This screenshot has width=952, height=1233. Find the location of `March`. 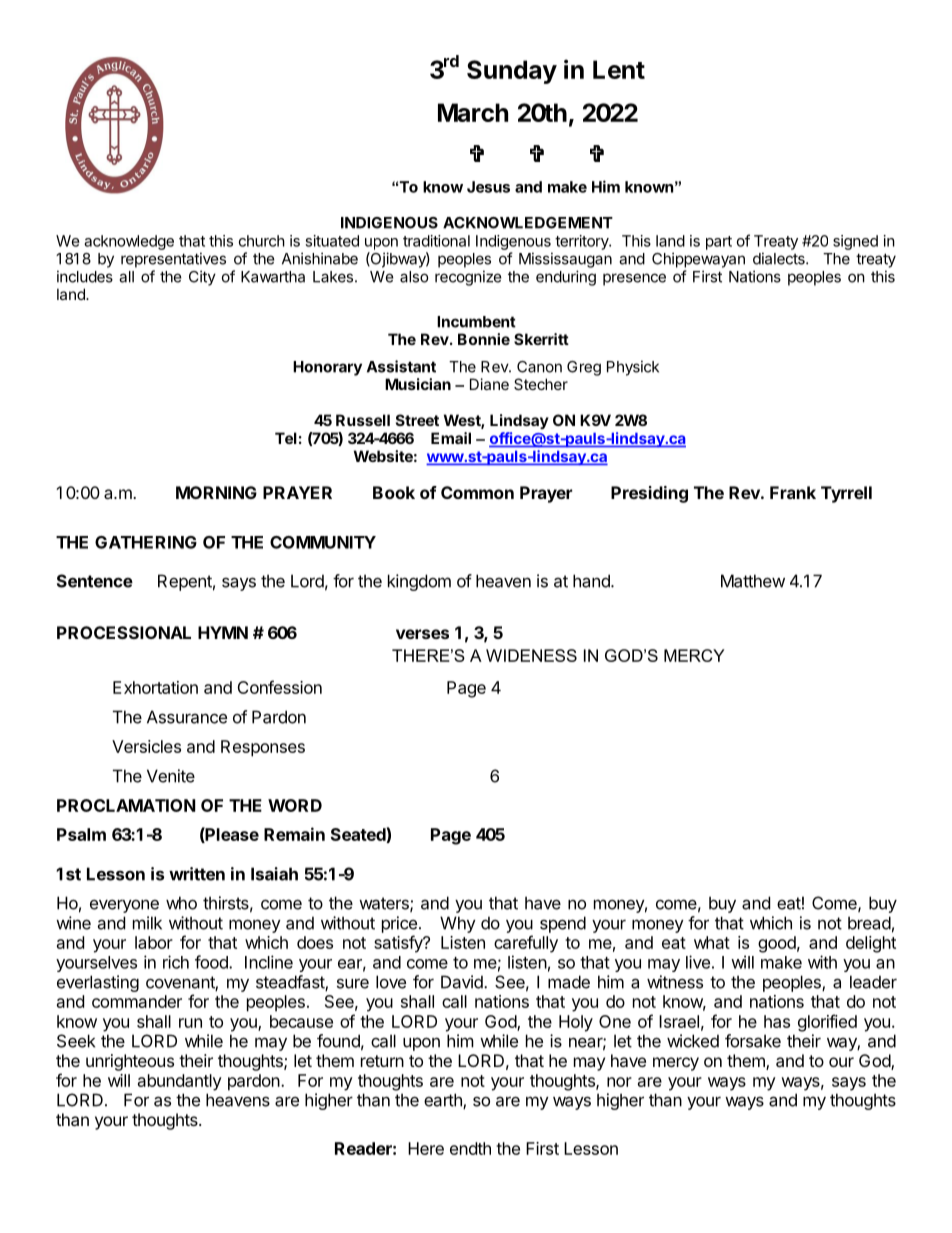

March is located at coordinates (473, 112).
